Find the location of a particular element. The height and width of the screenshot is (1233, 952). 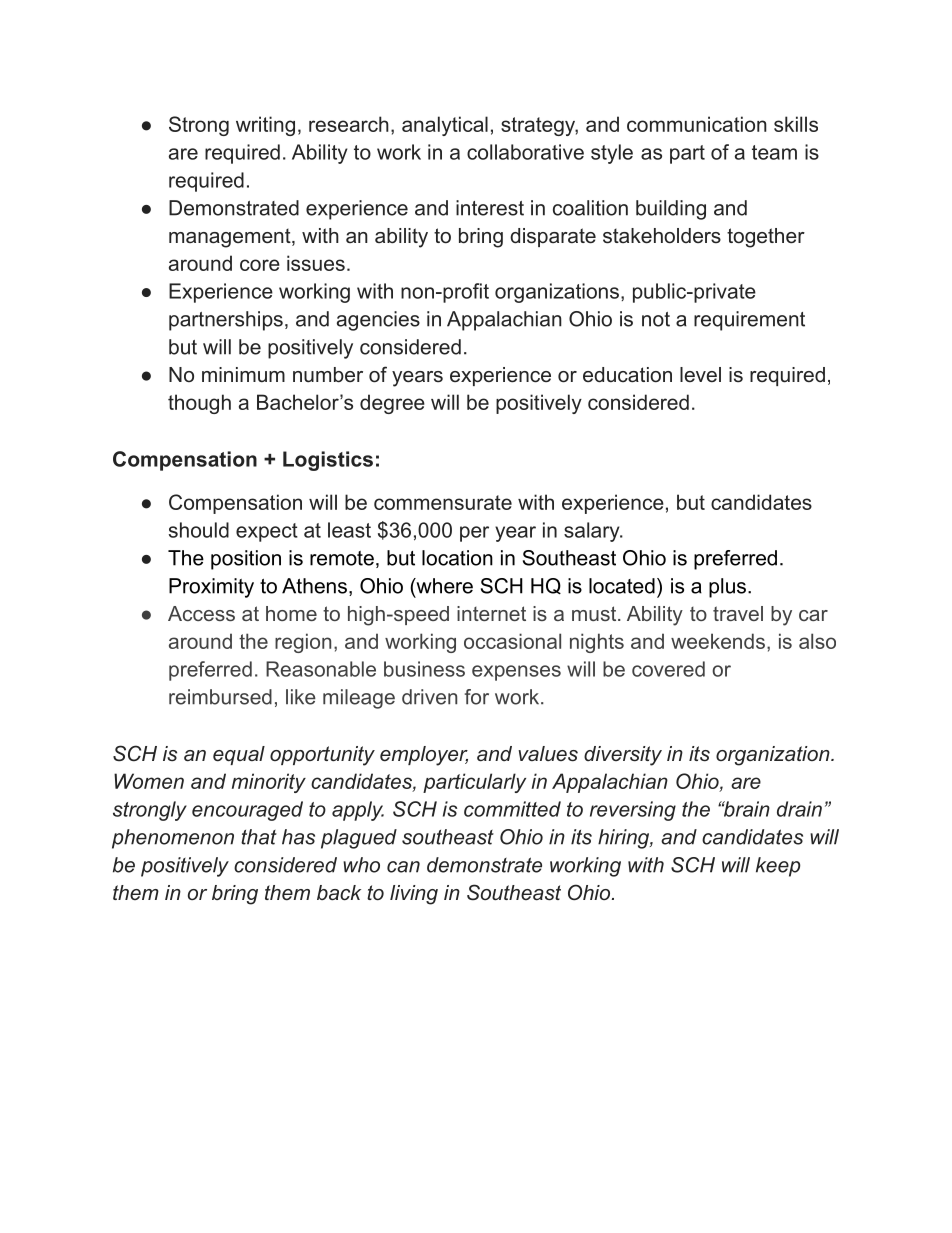

agencies is located at coordinates (378, 321).
